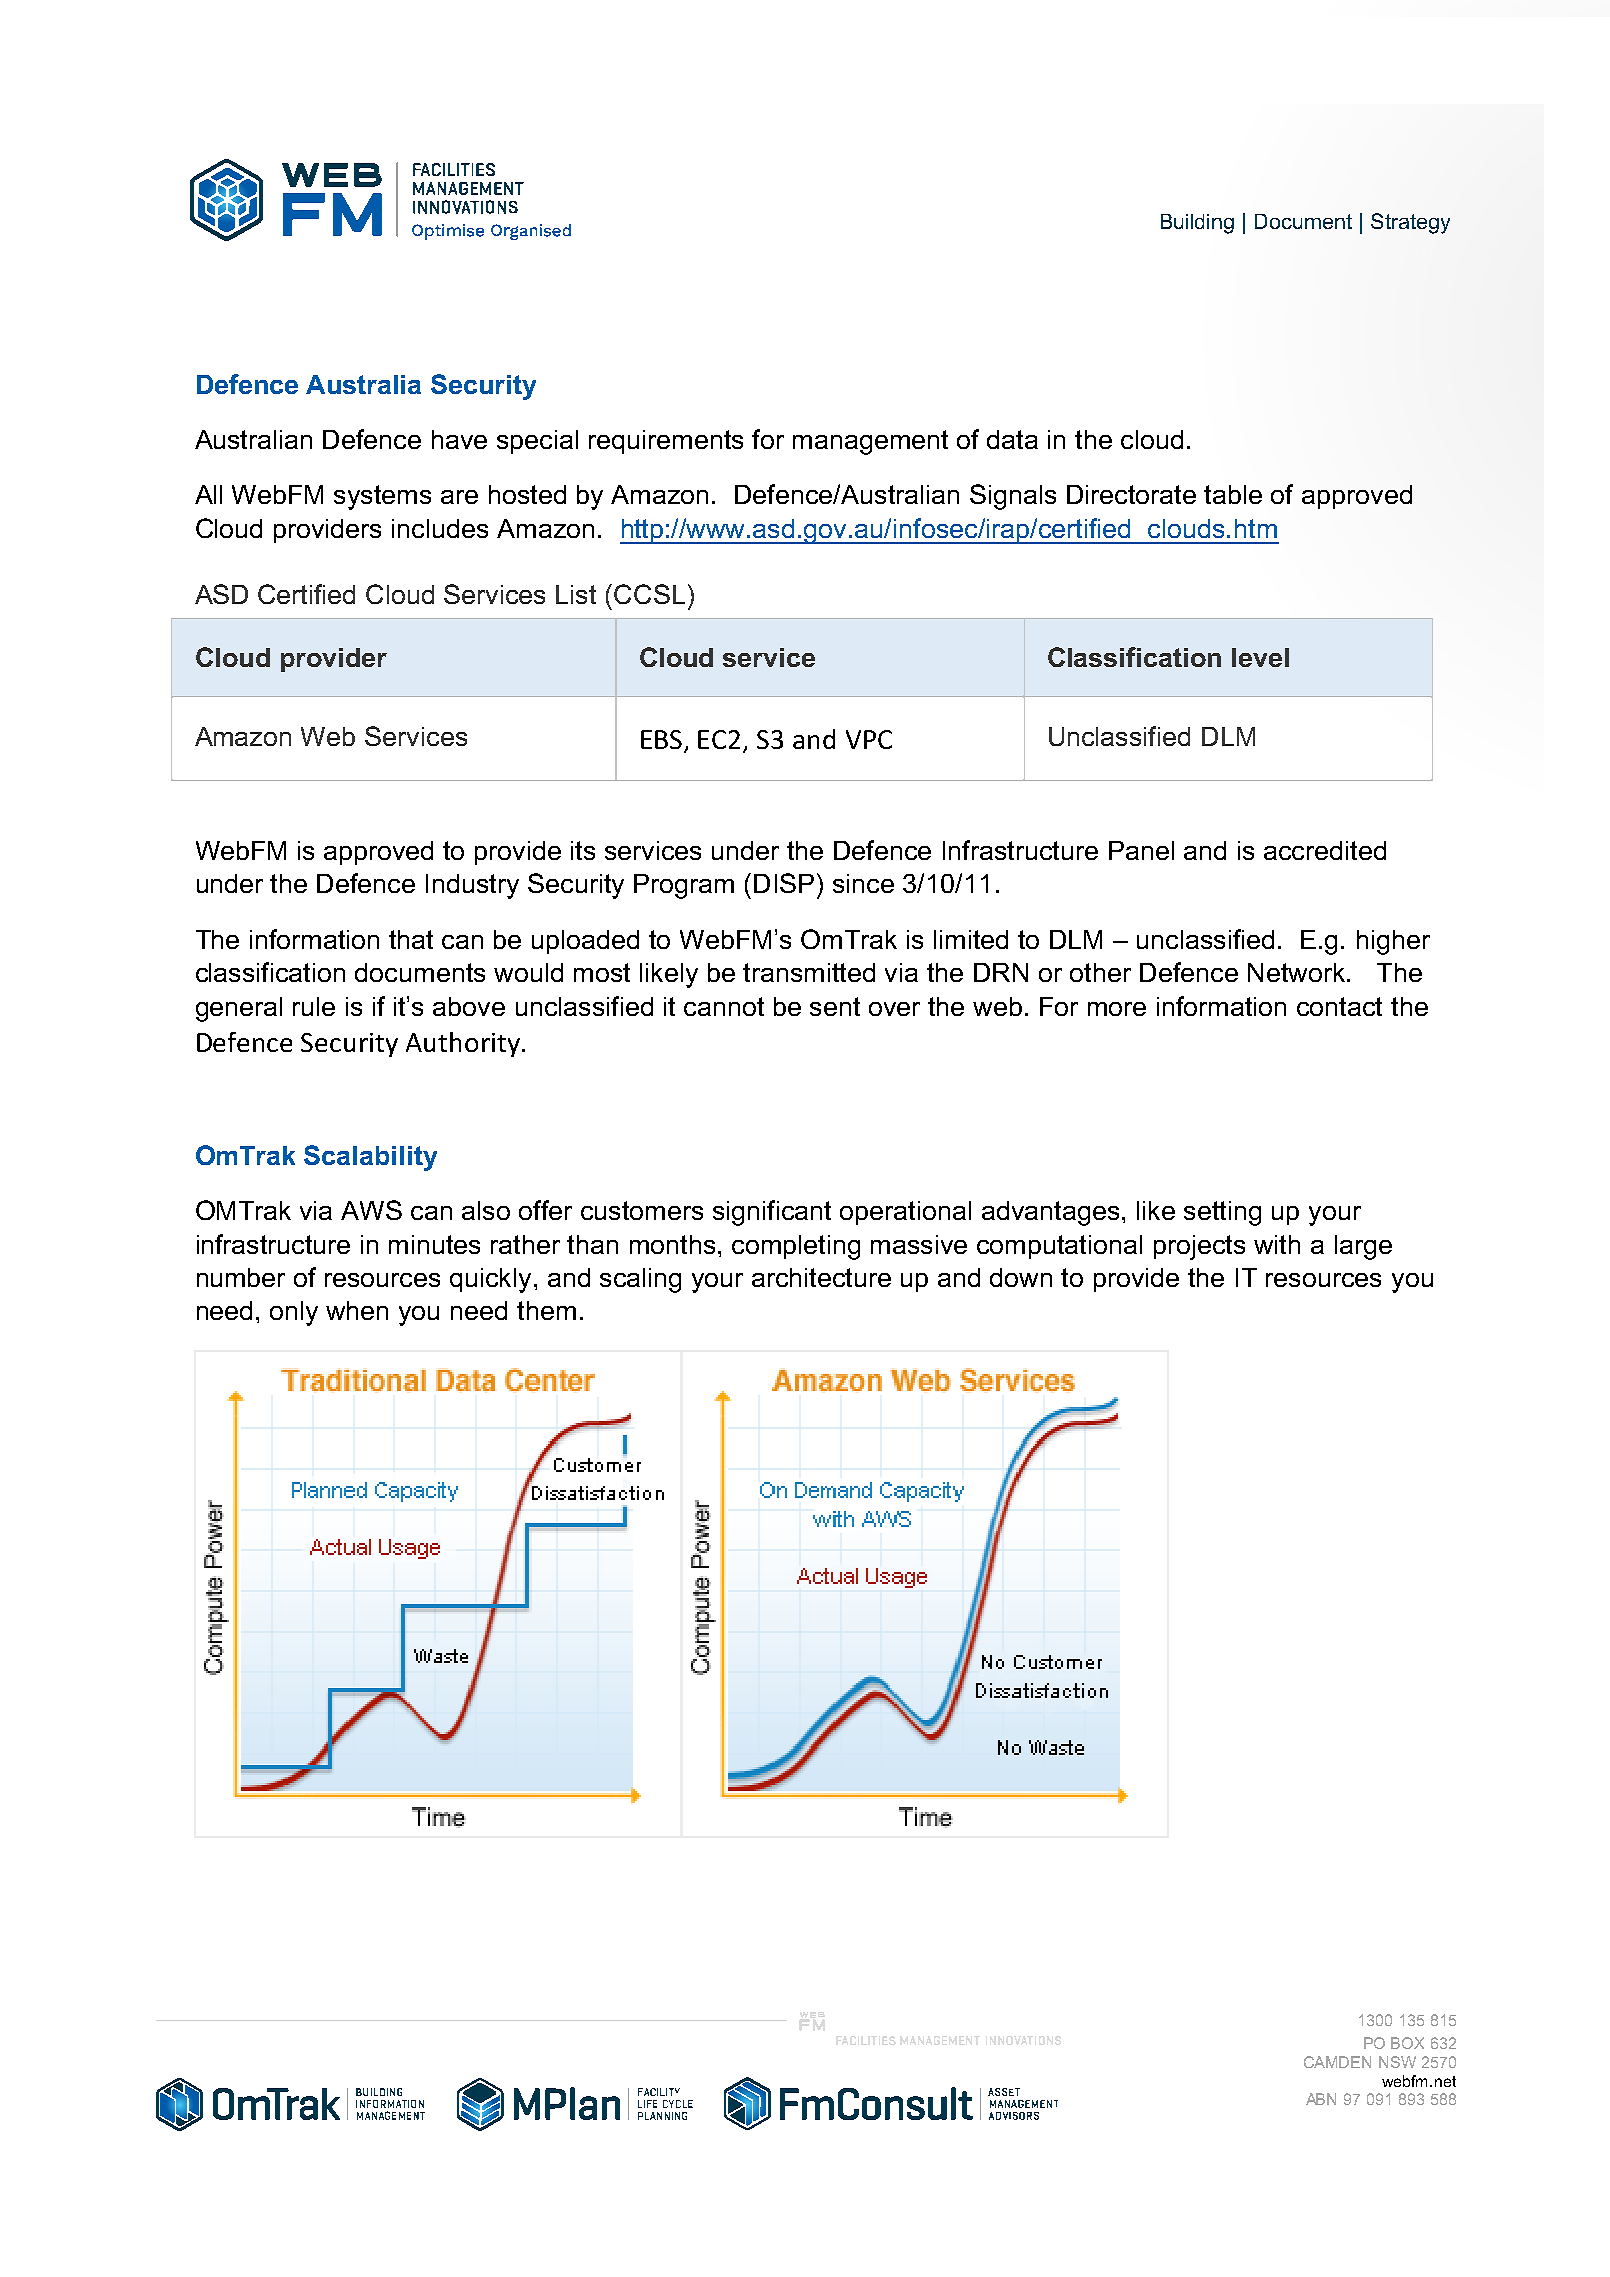 This page has height=2277, width=1610. I want to click on setting, so click(1222, 1213).
